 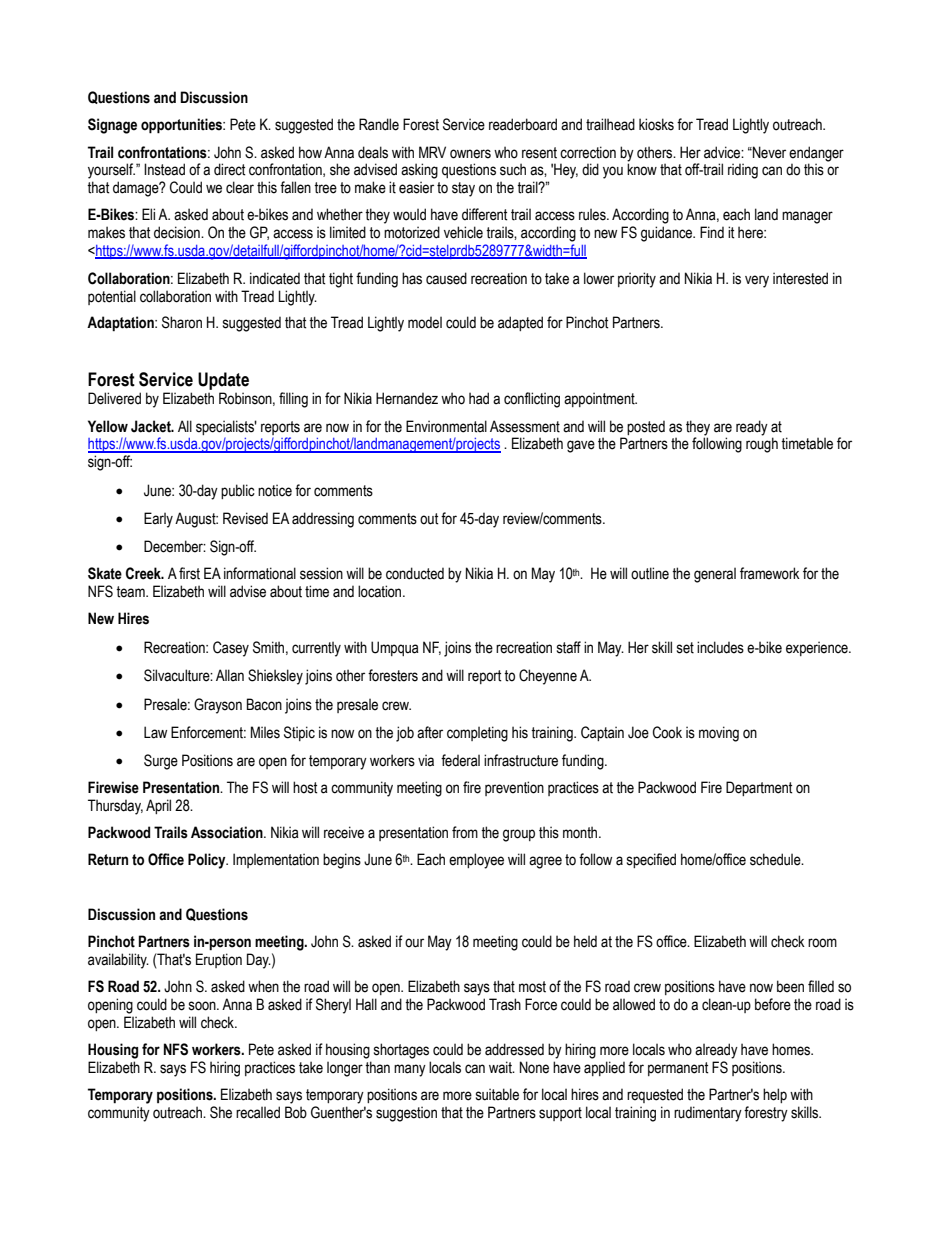 What do you see at coordinates (164, 169) in the screenshot?
I see `Instead` at bounding box center [164, 169].
